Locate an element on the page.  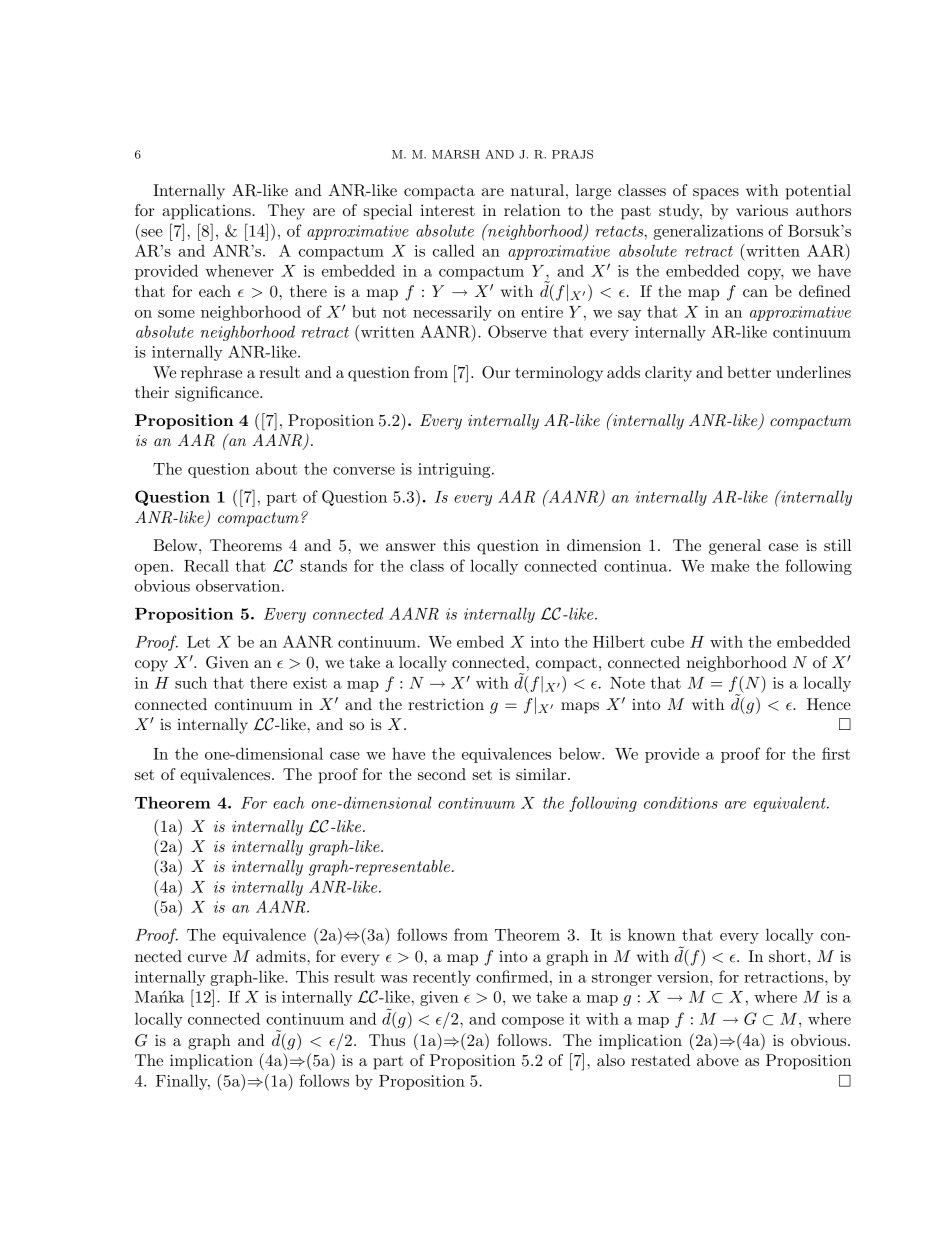
above is located at coordinates (718, 1060).
